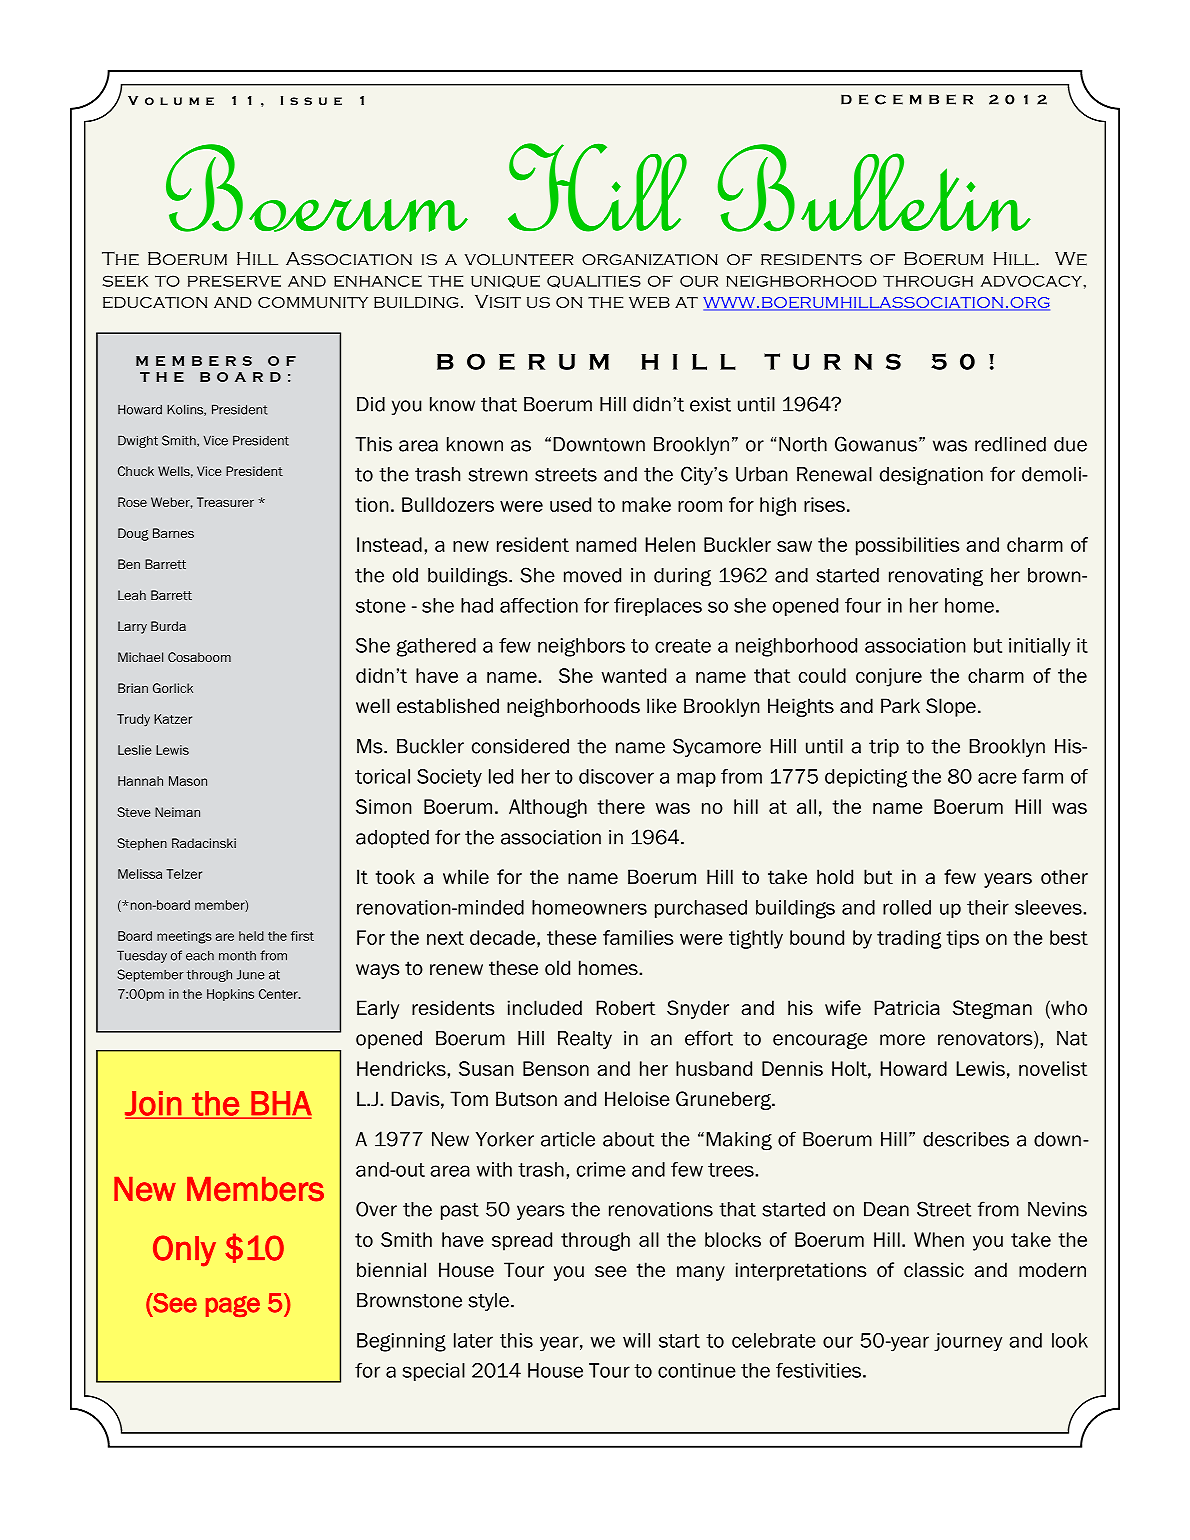  Describe the element at coordinates (997, 778) in the document. I see `acre` at that location.
